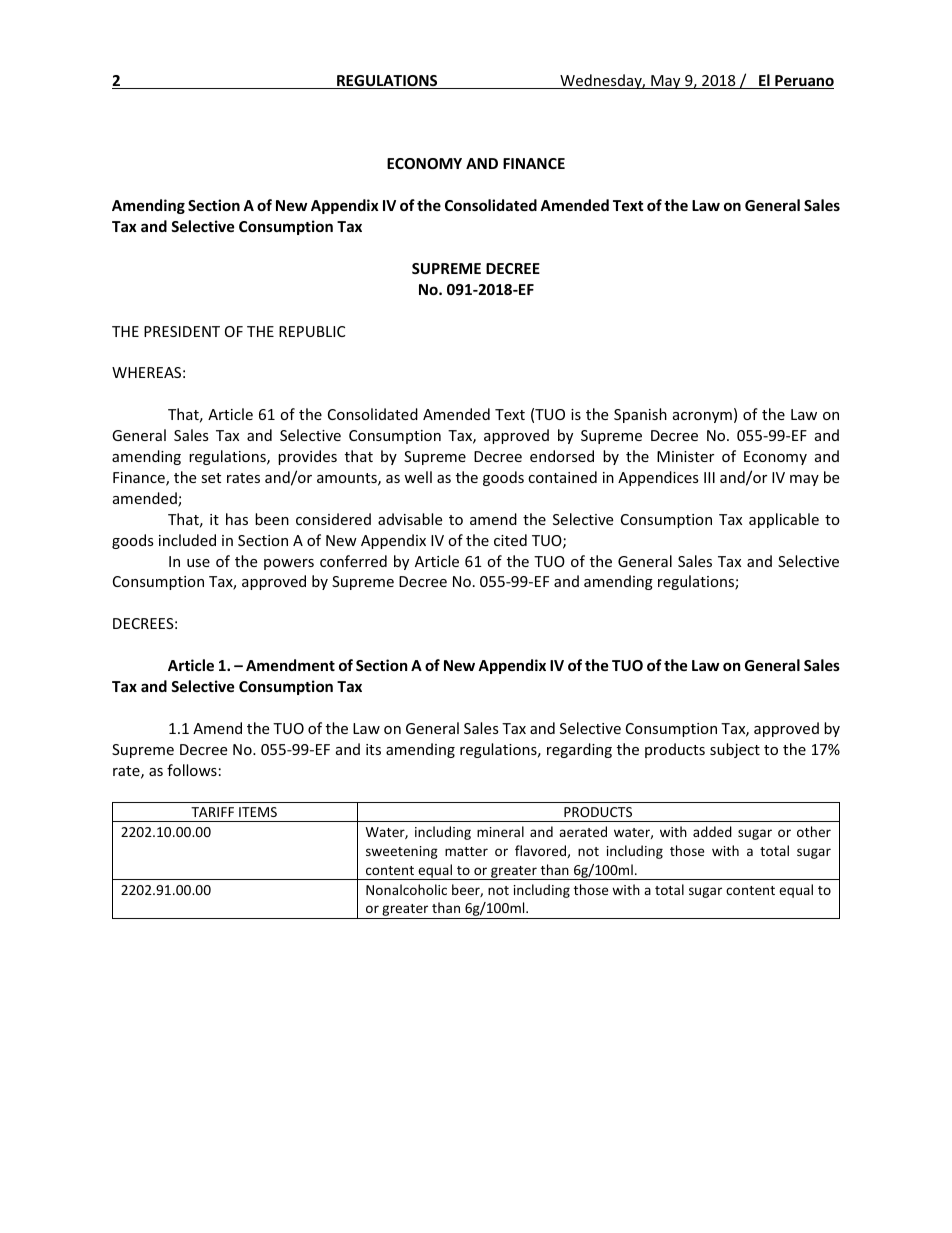  I want to click on regarding, so click(579, 750).
